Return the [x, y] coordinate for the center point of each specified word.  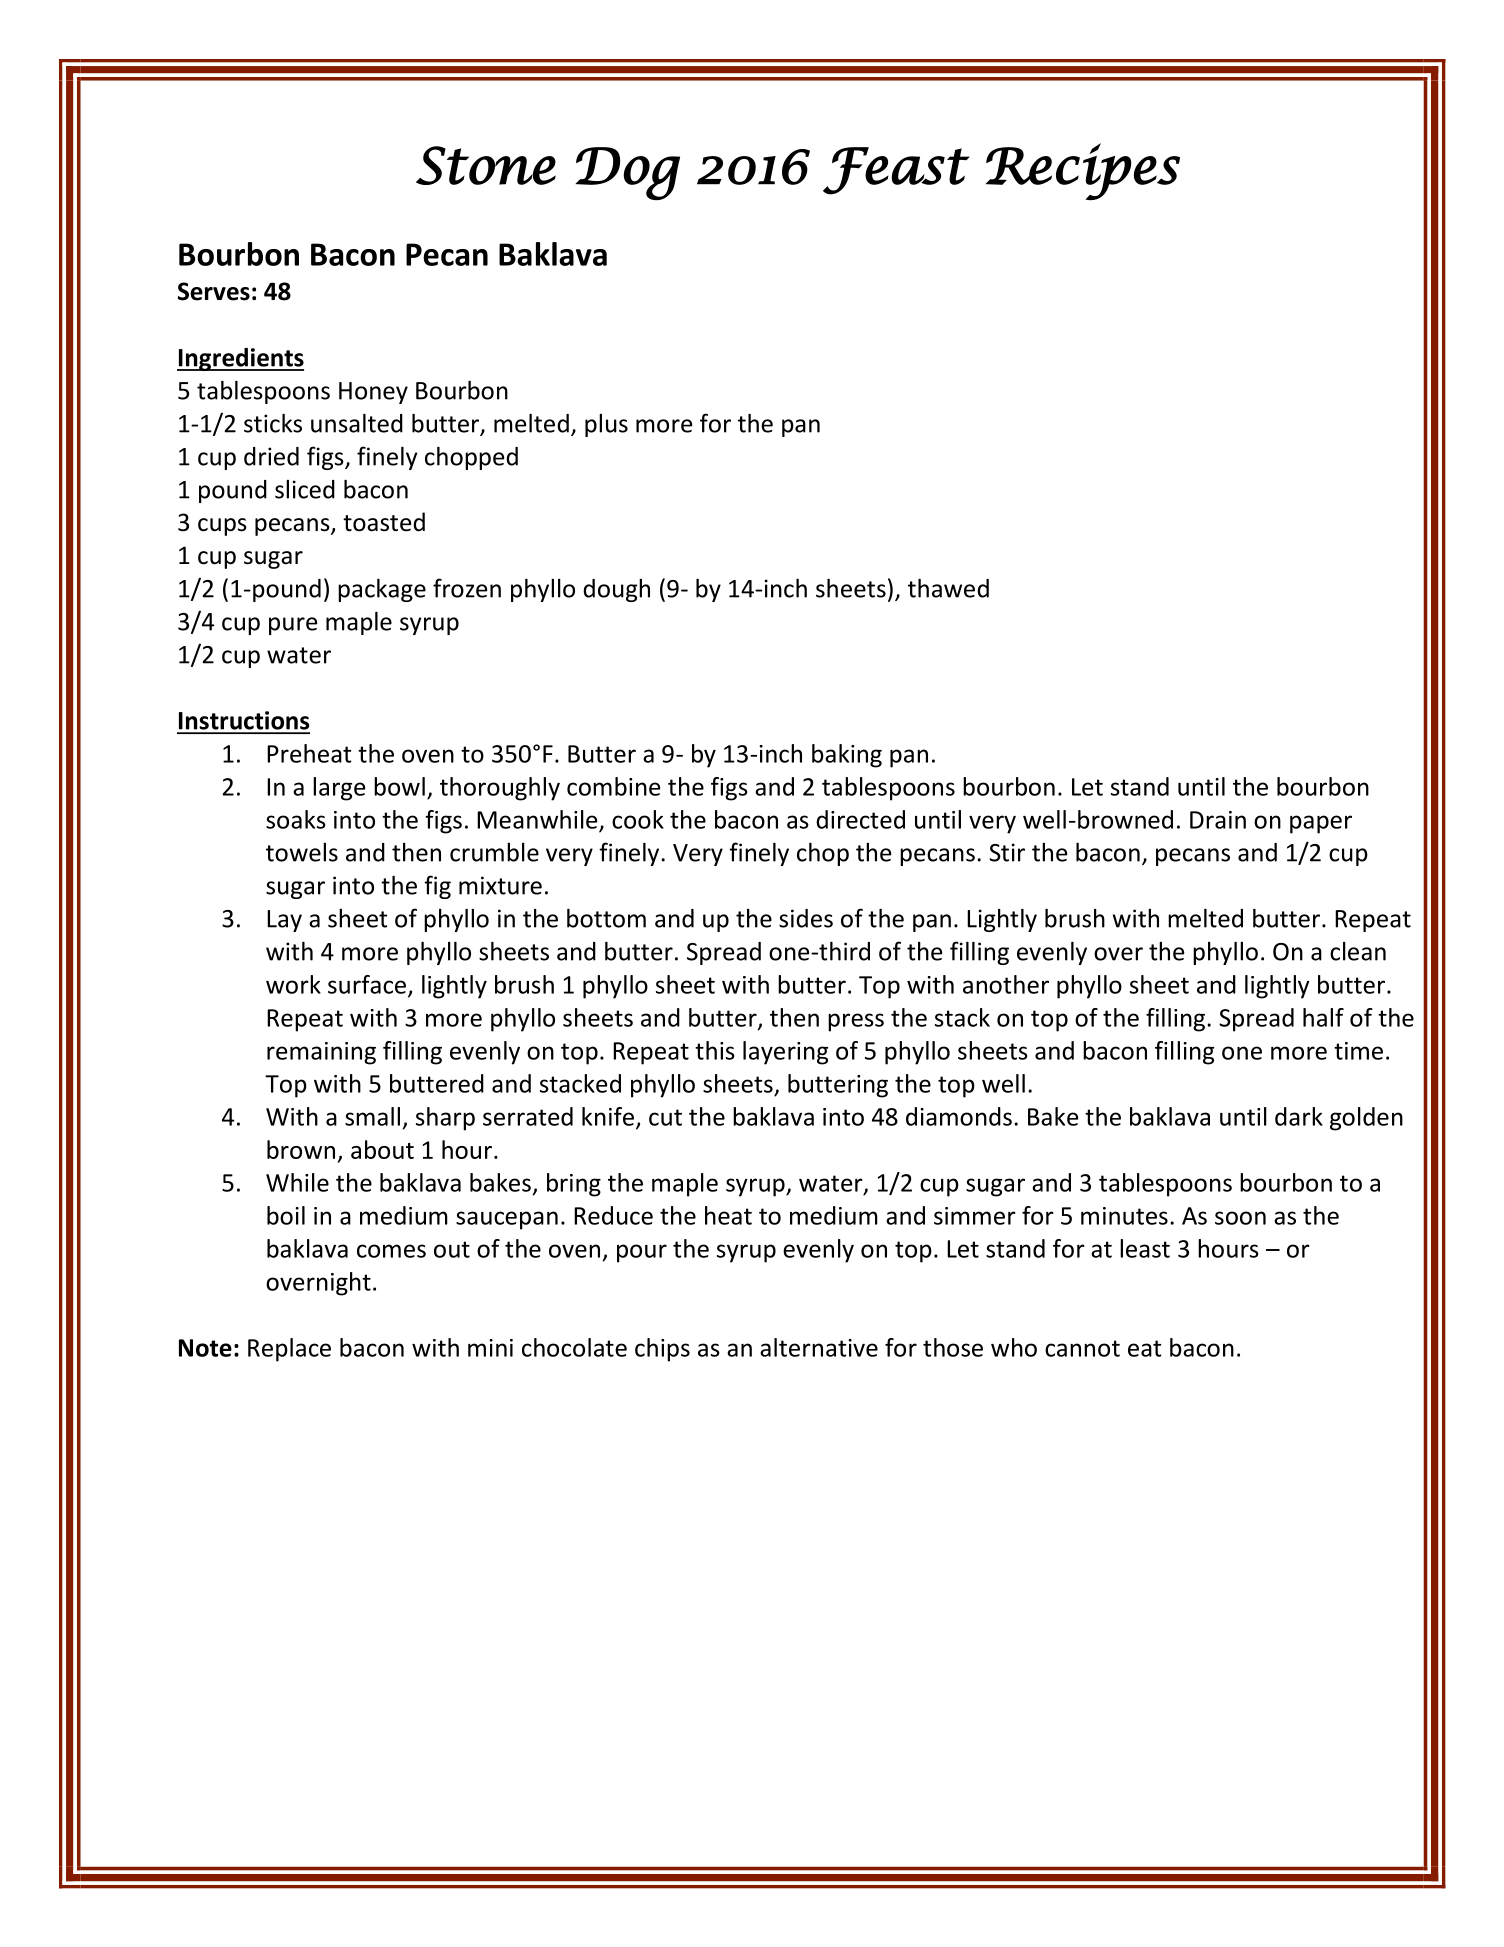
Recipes [1083, 172]
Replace [289, 1350]
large [339, 789]
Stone [486, 165]
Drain [1218, 820]
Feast [896, 171]
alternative [819, 1347]
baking [847, 756]
